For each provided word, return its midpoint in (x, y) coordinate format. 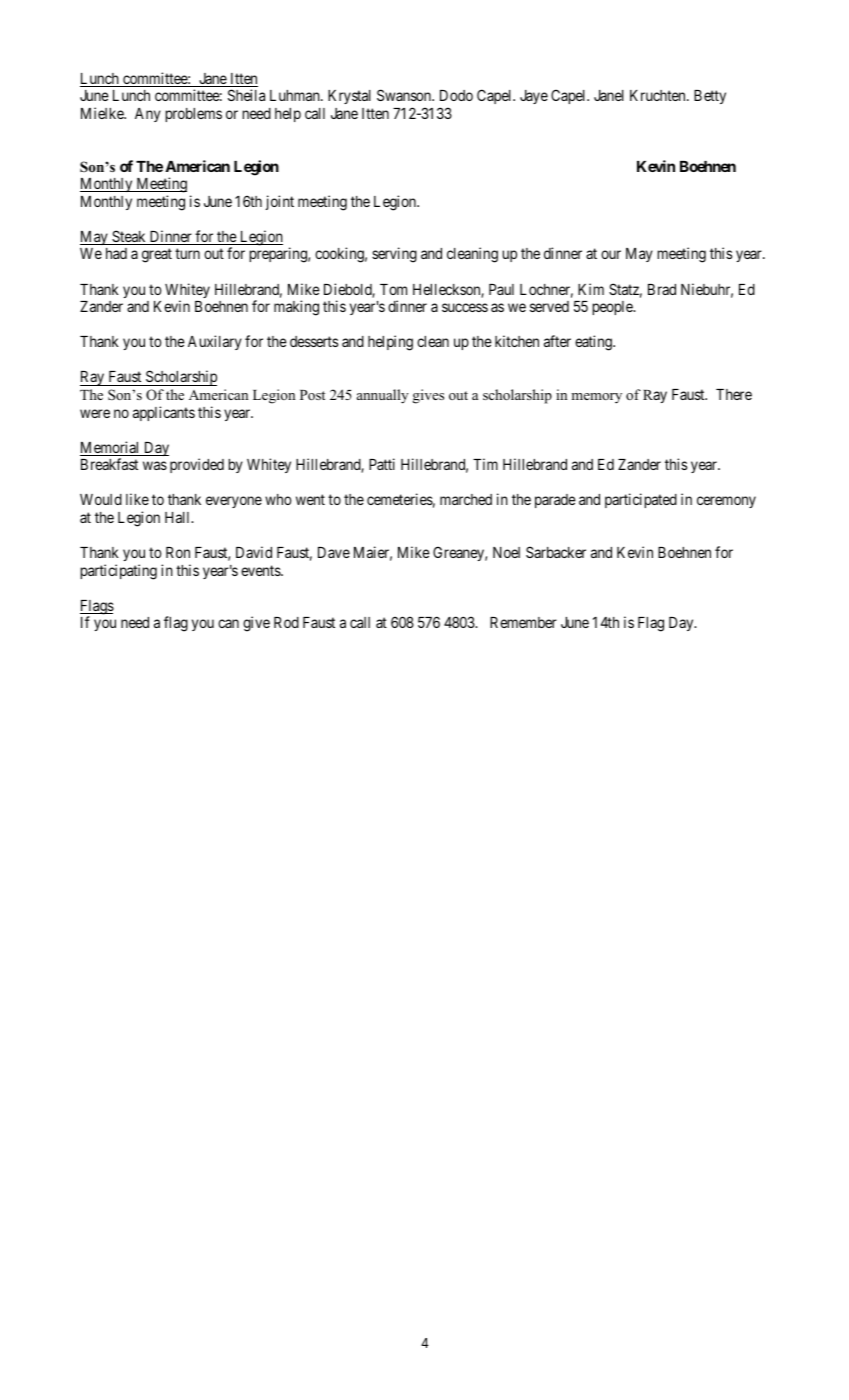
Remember (523, 622)
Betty (710, 97)
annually (383, 396)
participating (118, 572)
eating (594, 343)
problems (193, 115)
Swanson (405, 95)
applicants (164, 413)
